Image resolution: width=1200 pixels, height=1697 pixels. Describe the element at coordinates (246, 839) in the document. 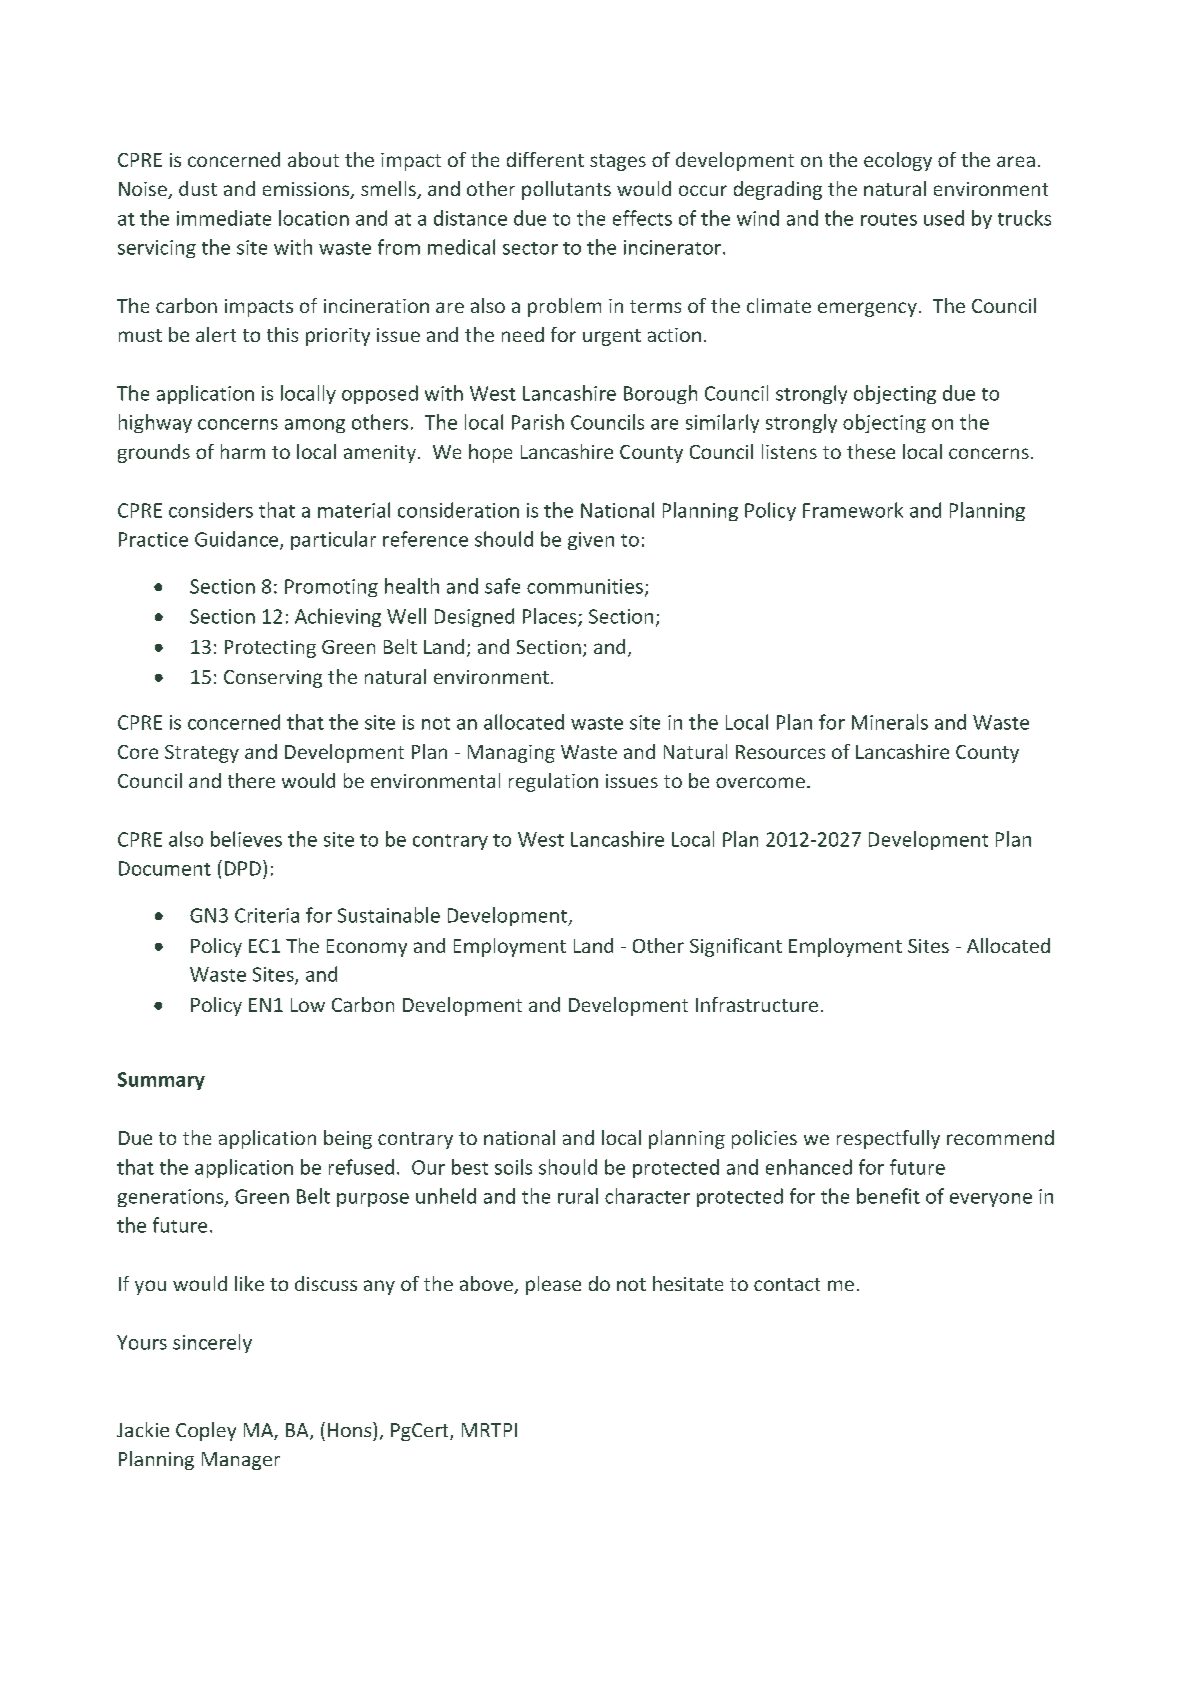

I see `believes` at that location.
